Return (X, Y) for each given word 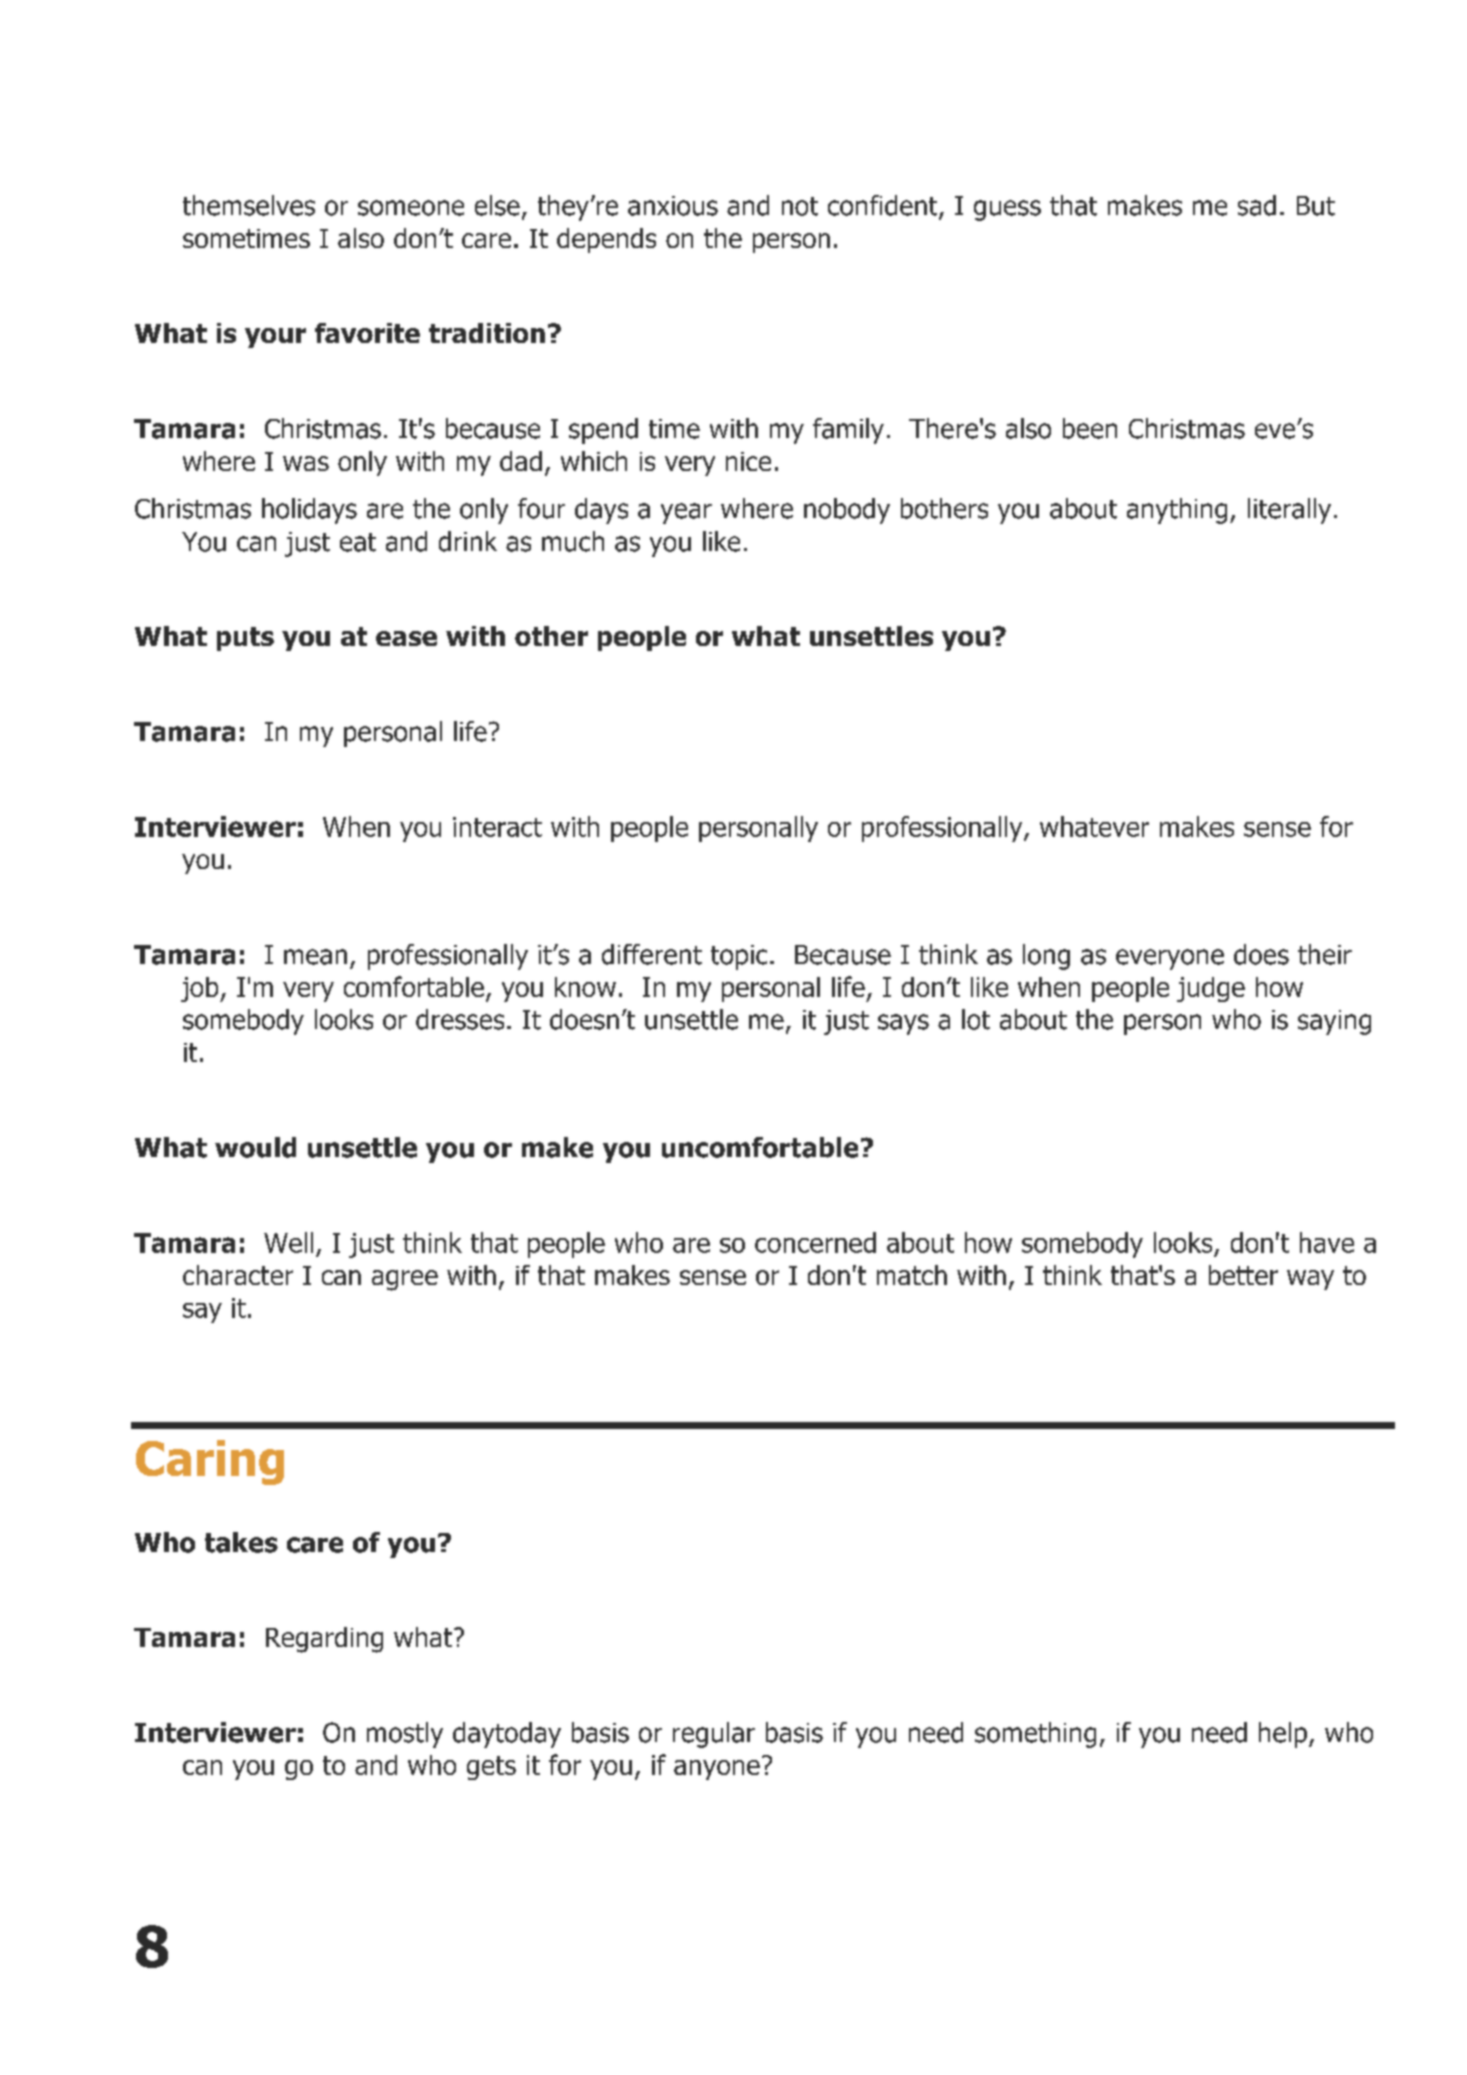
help (1283, 1735)
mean (315, 957)
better (1243, 1275)
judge (1211, 989)
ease (406, 638)
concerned (815, 1242)
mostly (405, 1735)
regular (714, 1735)
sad (1257, 205)
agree (405, 1280)
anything (1177, 511)
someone (411, 208)
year (686, 513)
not (800, 206)
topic (739, 957)
